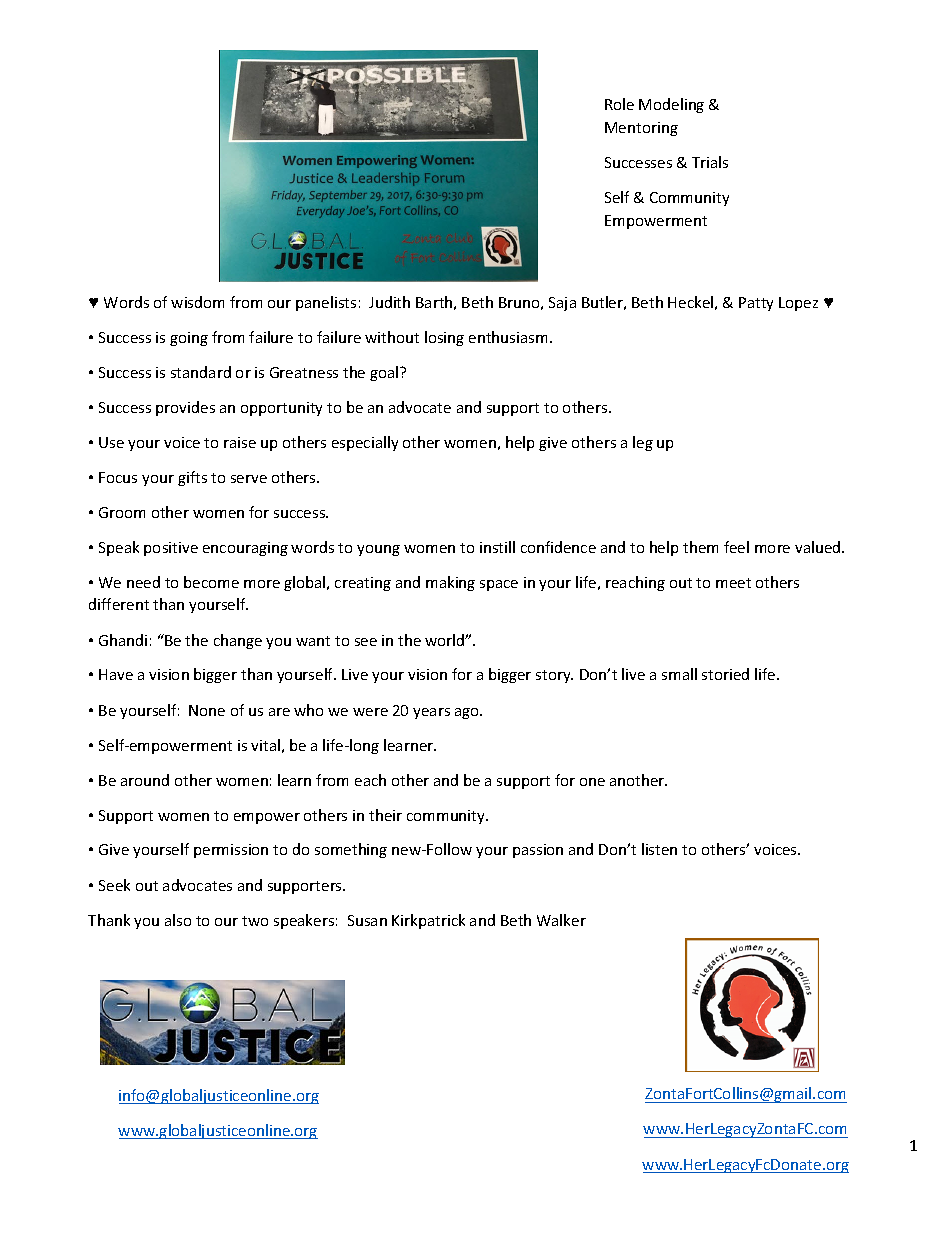  Describe the element at coordinates (385, 373) in the screenshot. I see `goal` at that location.
